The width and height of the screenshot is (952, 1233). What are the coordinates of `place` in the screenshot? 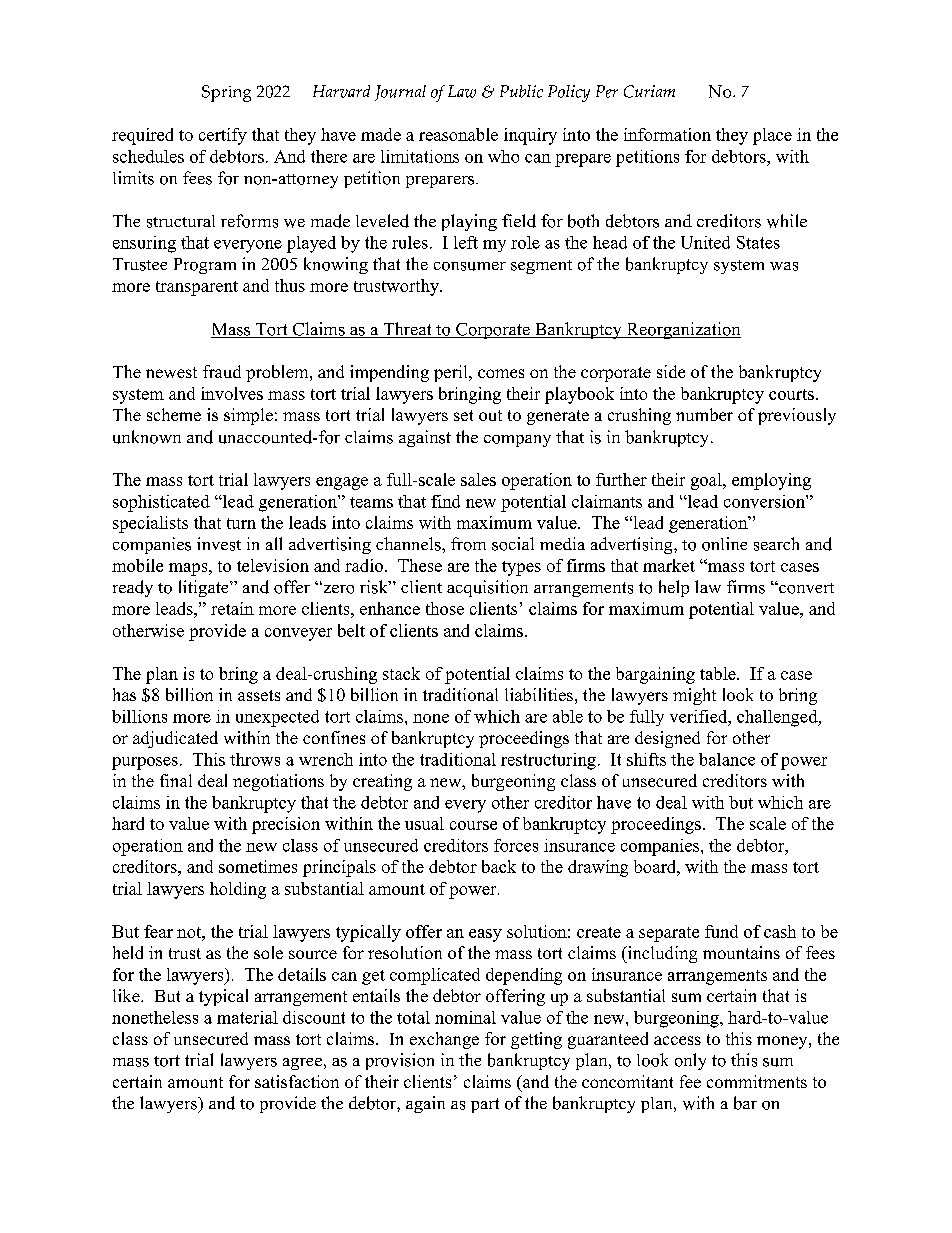 It's located at (772, 136).
